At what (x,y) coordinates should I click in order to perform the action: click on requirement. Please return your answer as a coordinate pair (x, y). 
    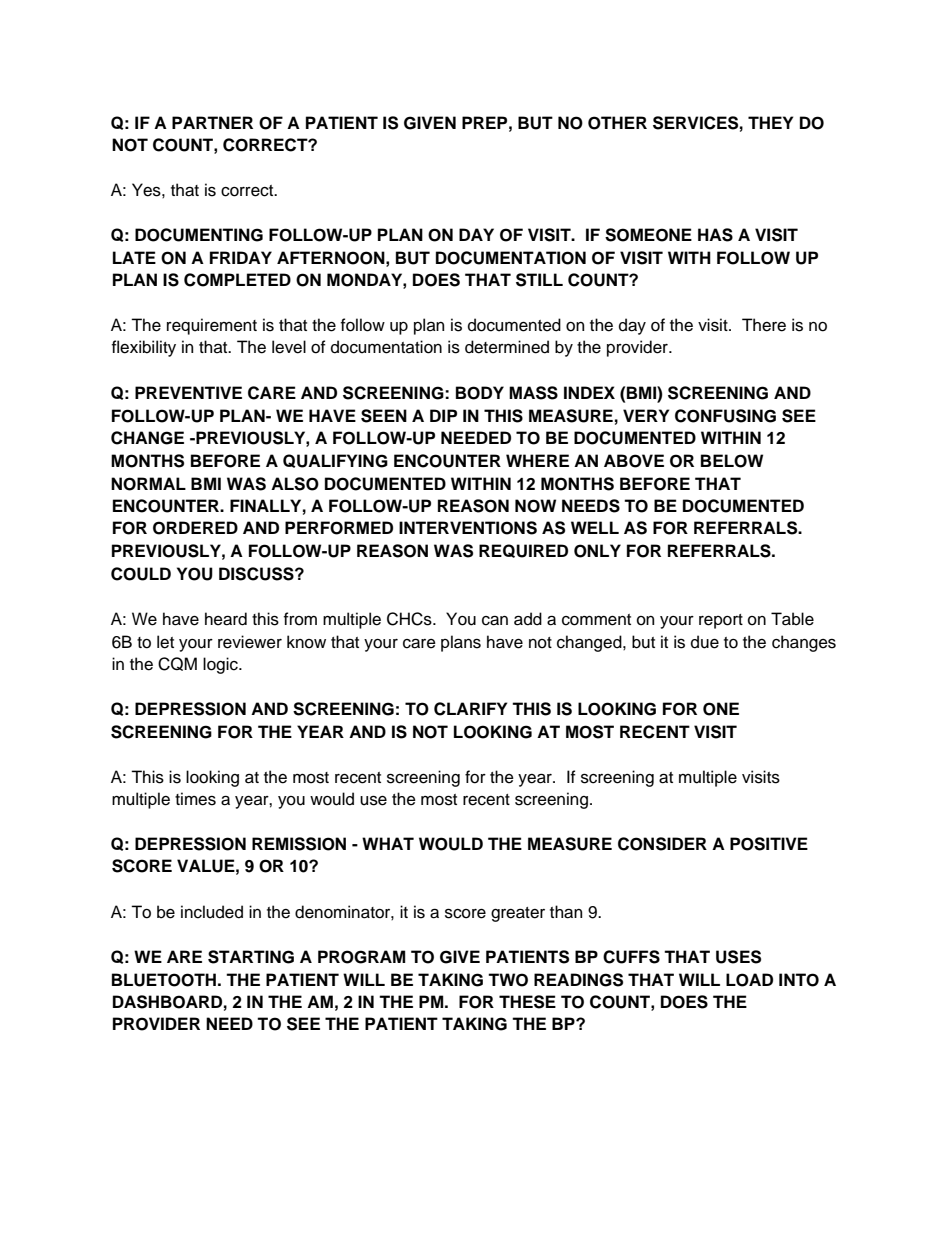
    Looking at the image, I should click on (212, 326).
